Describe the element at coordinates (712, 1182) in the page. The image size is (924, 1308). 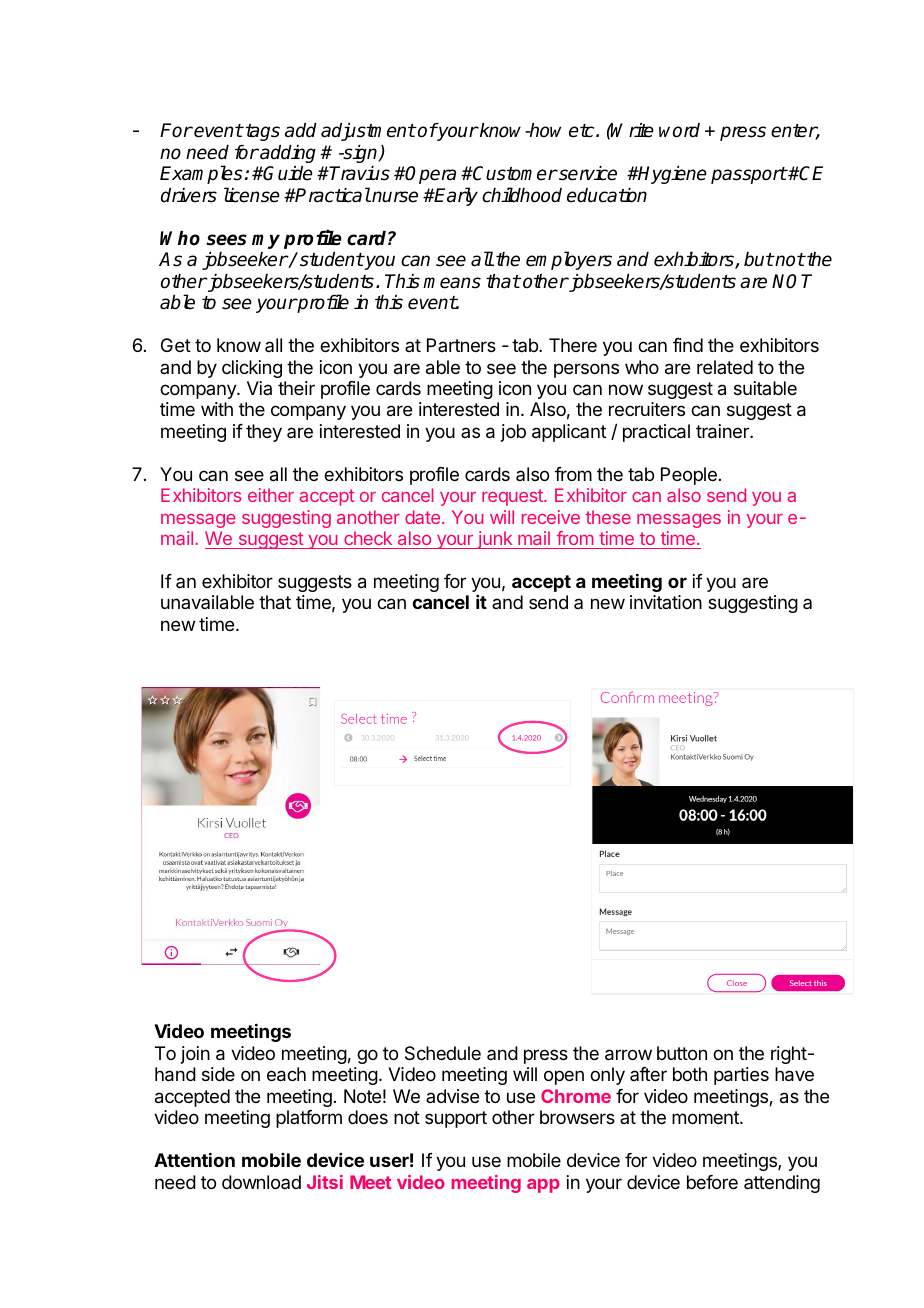
I see `before` at that location.
